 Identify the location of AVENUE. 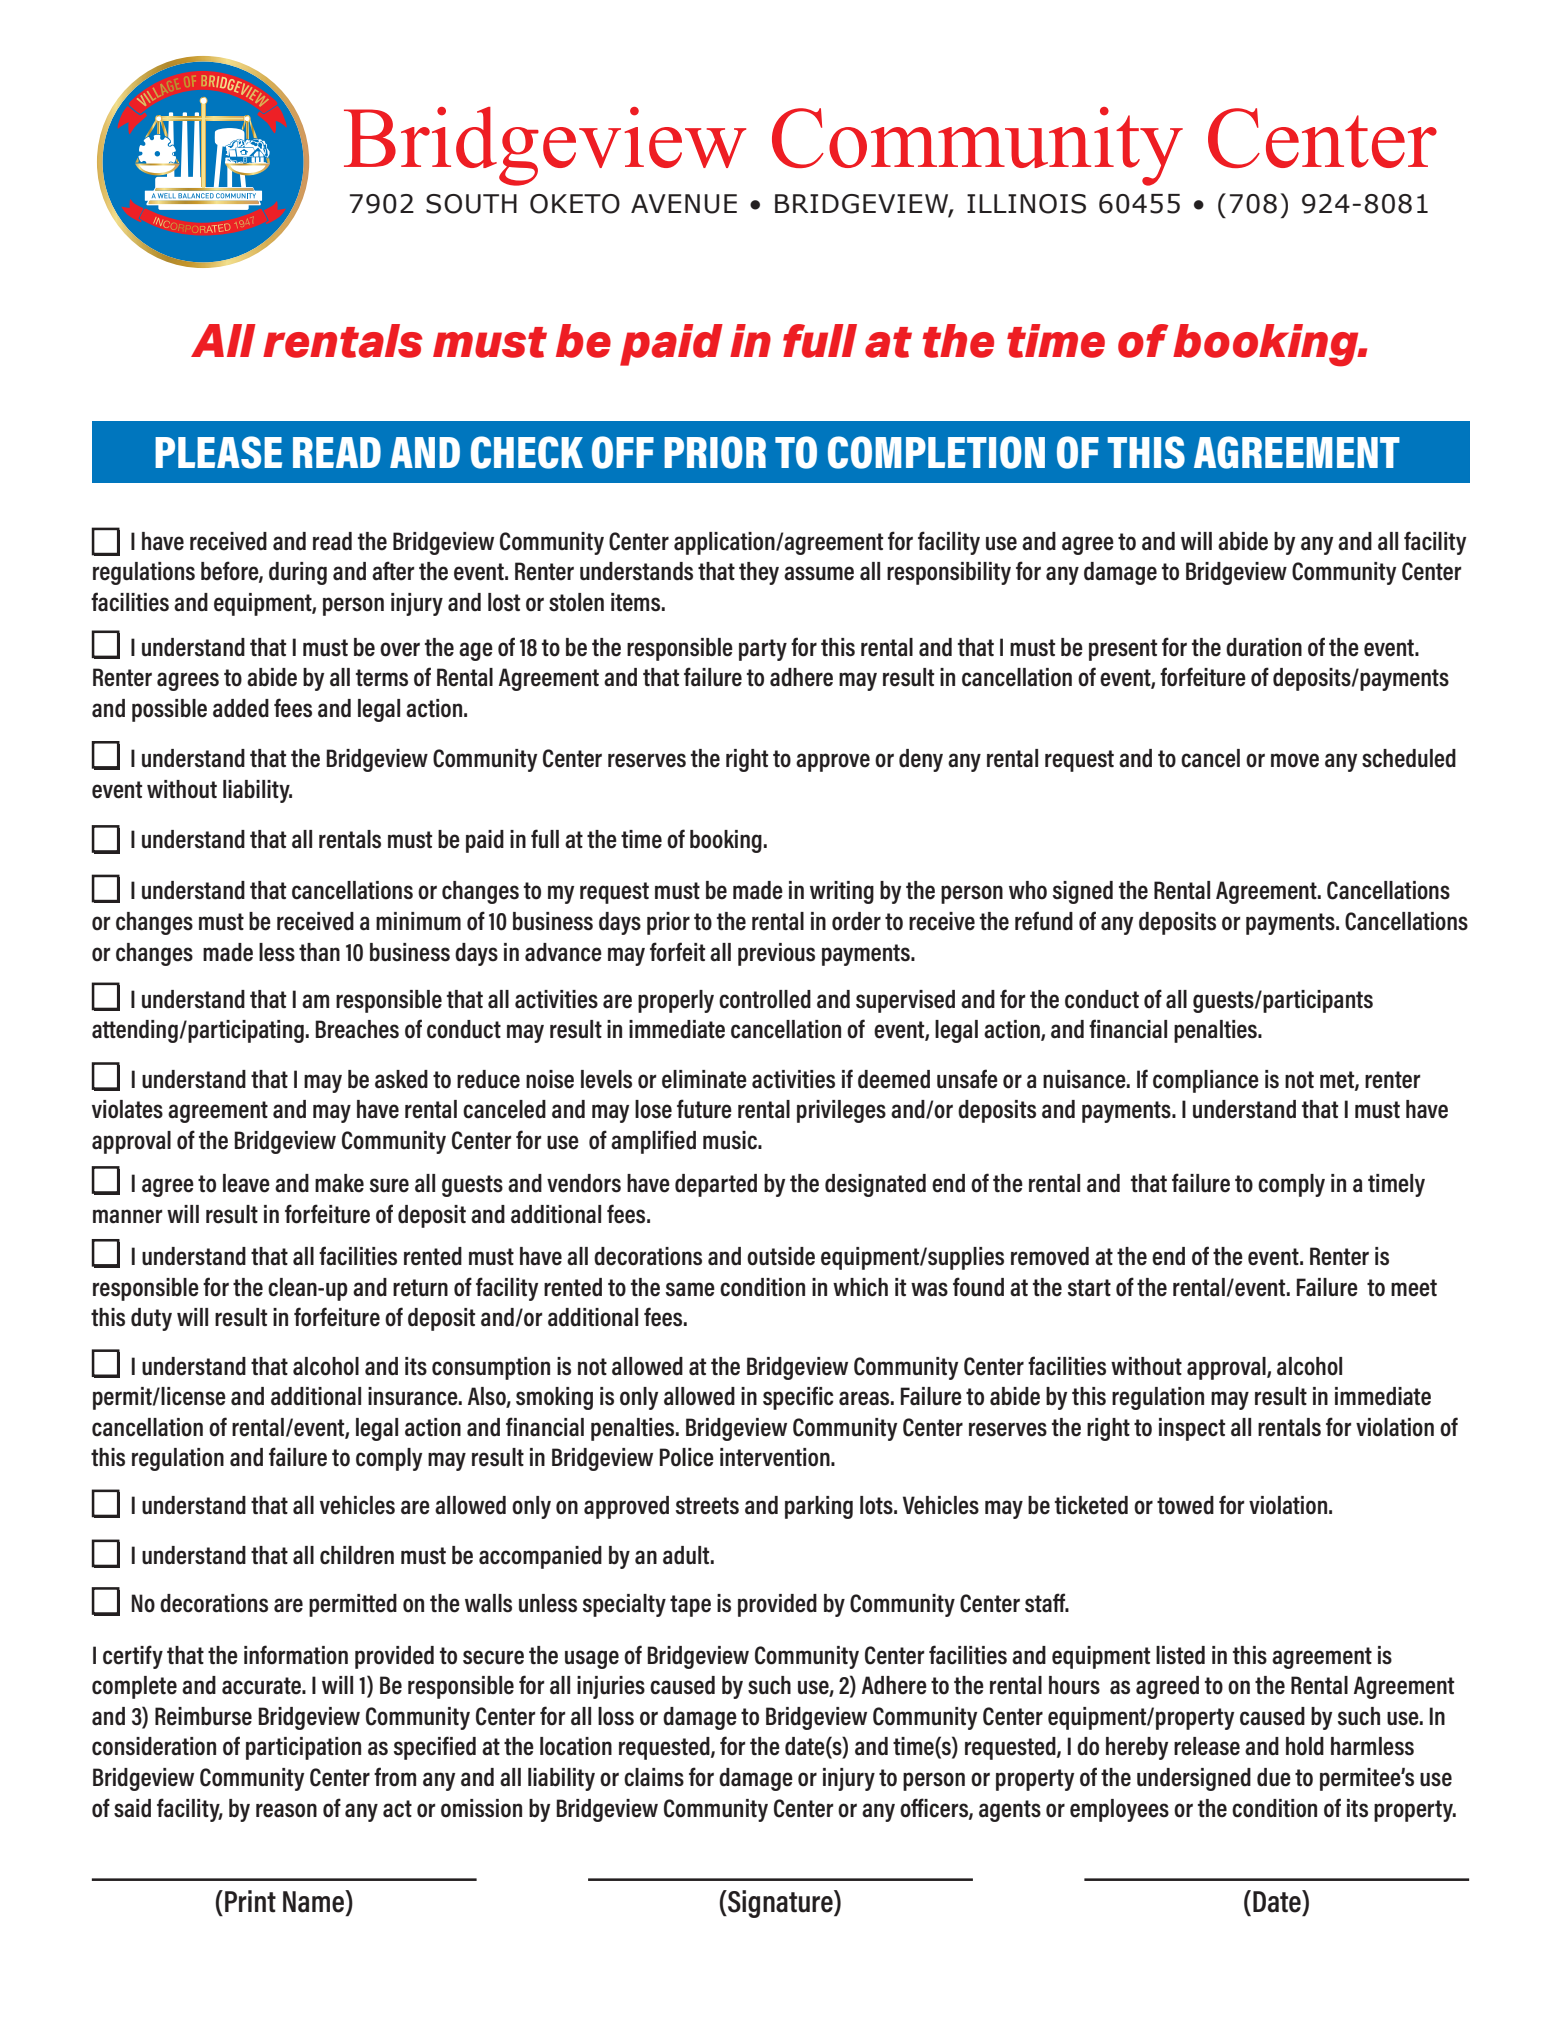
(684, 204).
